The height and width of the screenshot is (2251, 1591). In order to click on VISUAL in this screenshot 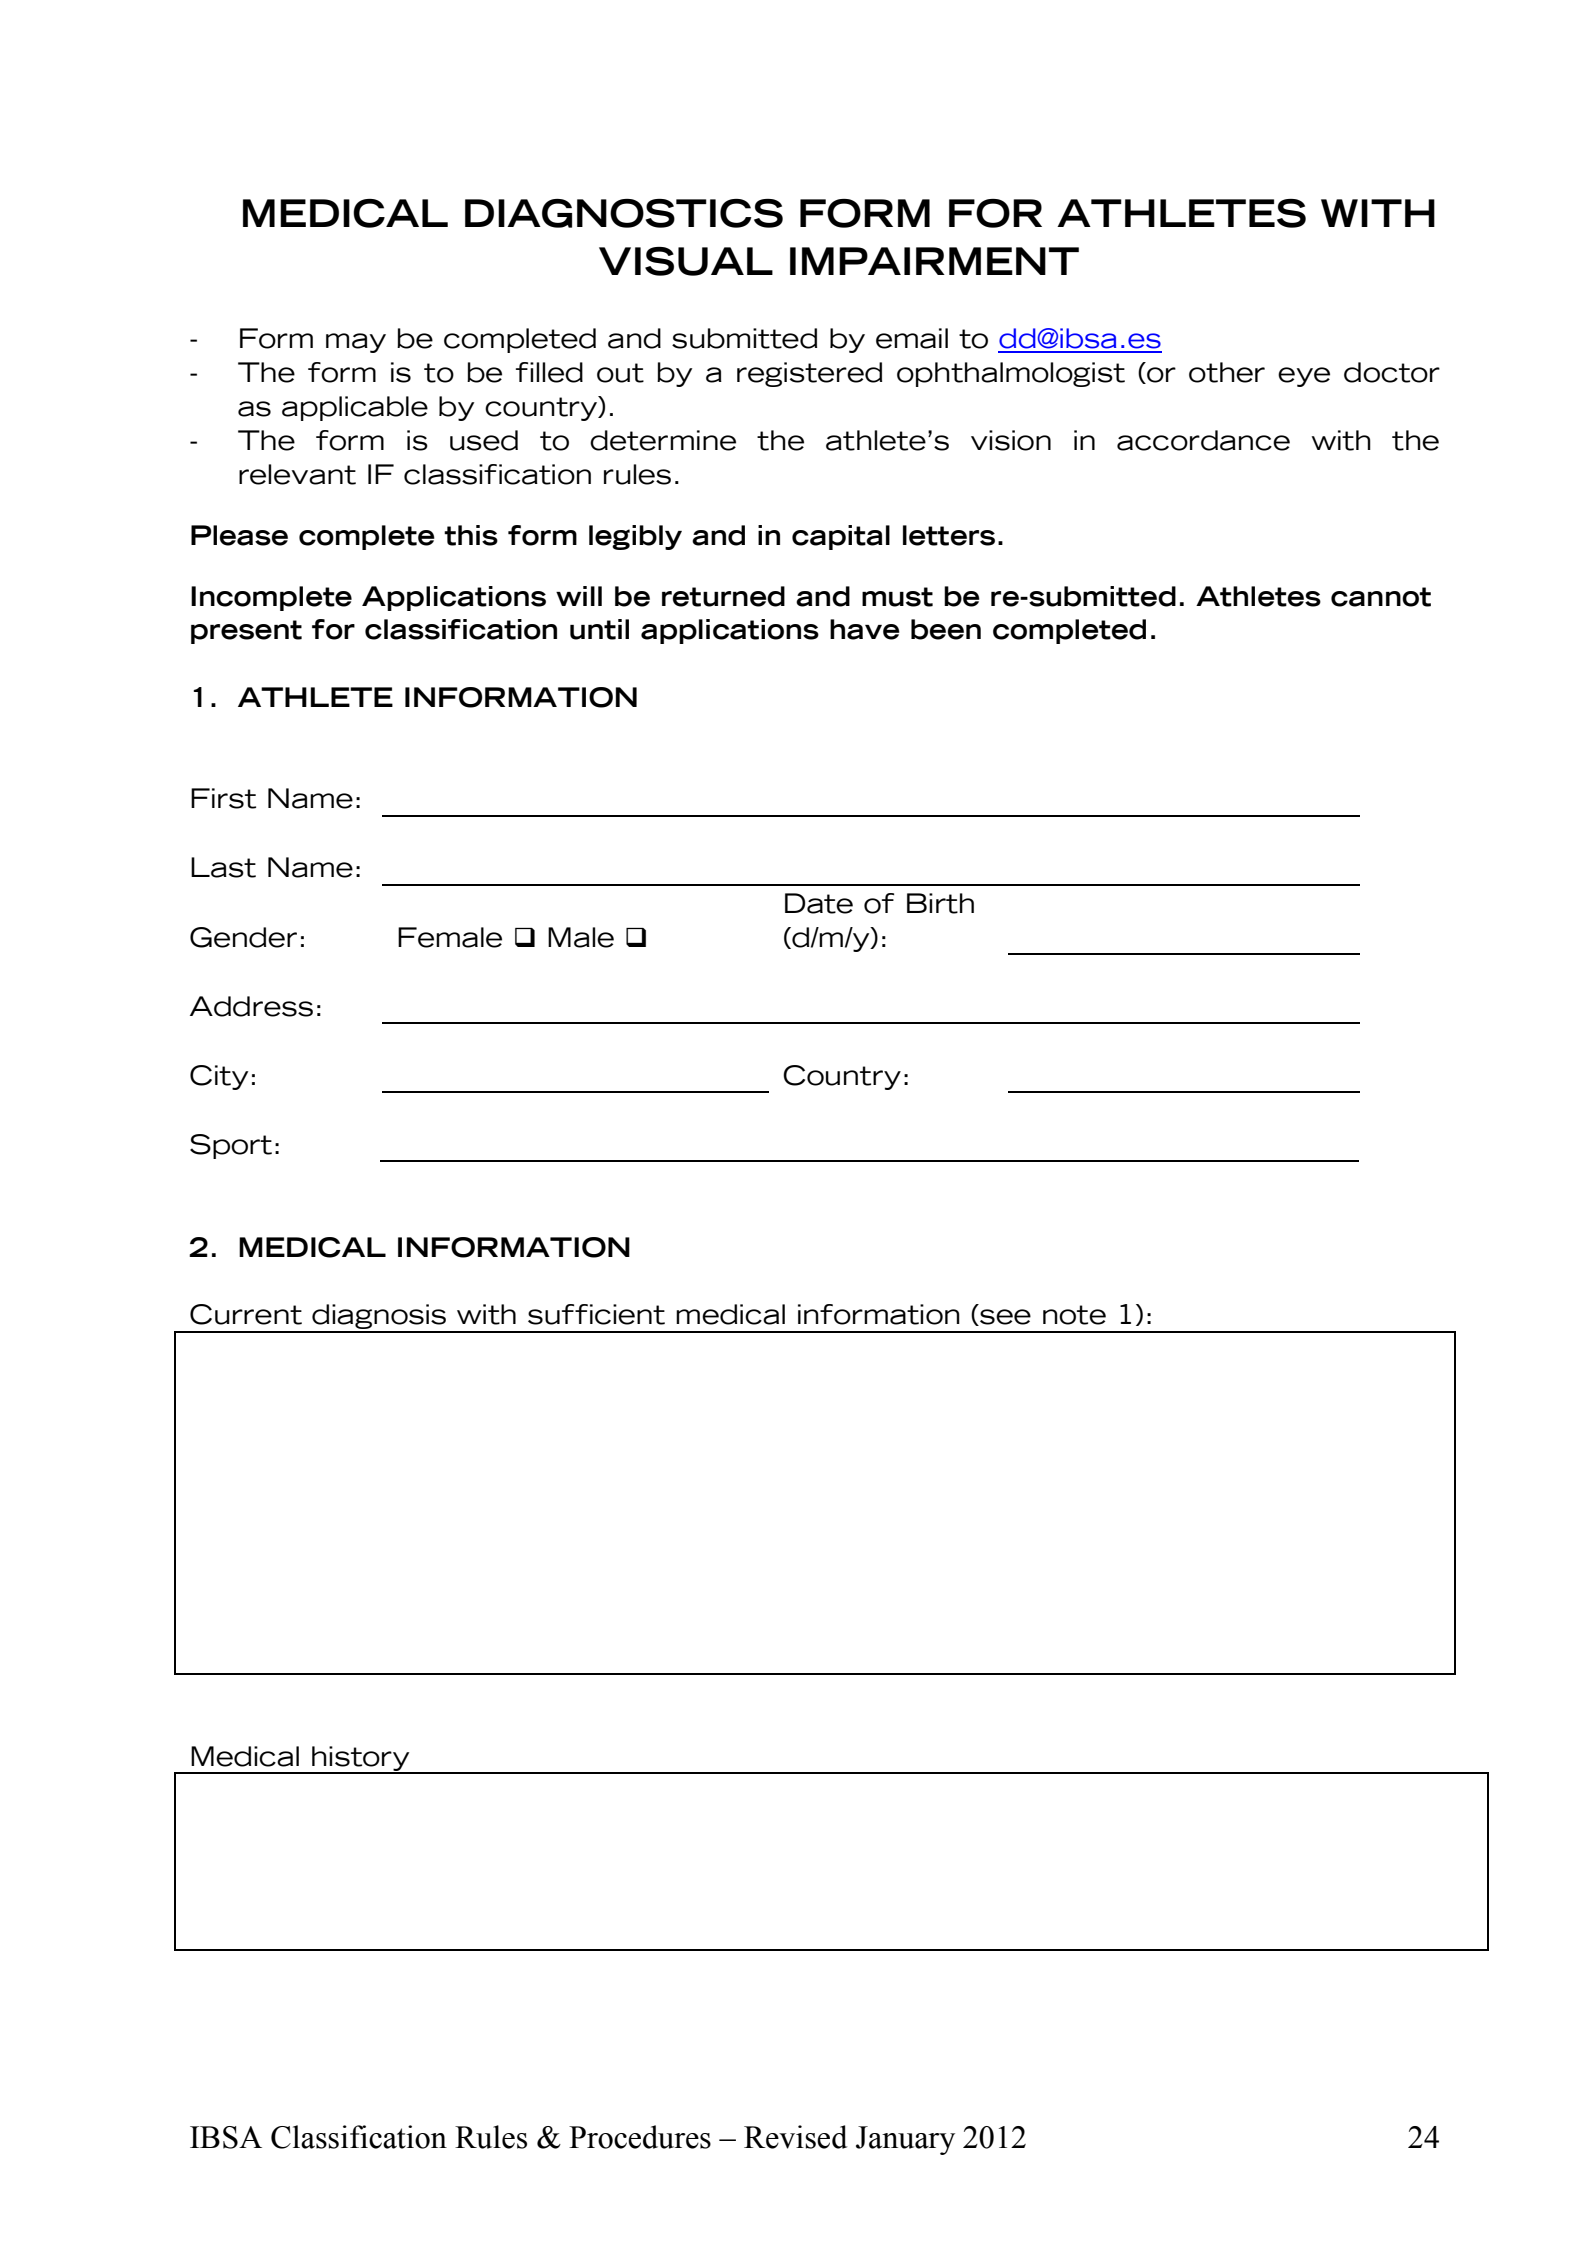, I will do `click(686, 261)`.
